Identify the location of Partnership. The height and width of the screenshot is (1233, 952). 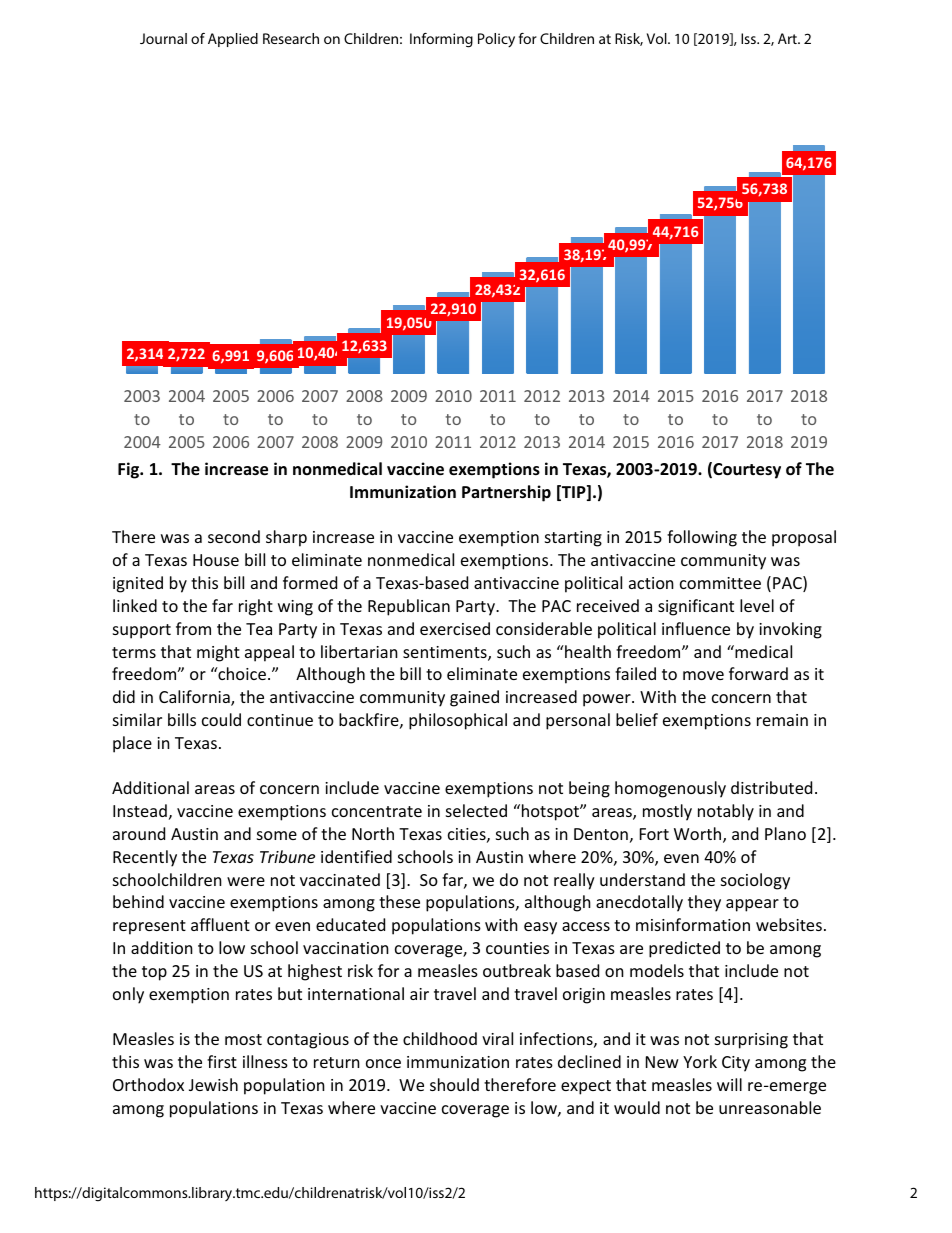
(506, 493).
